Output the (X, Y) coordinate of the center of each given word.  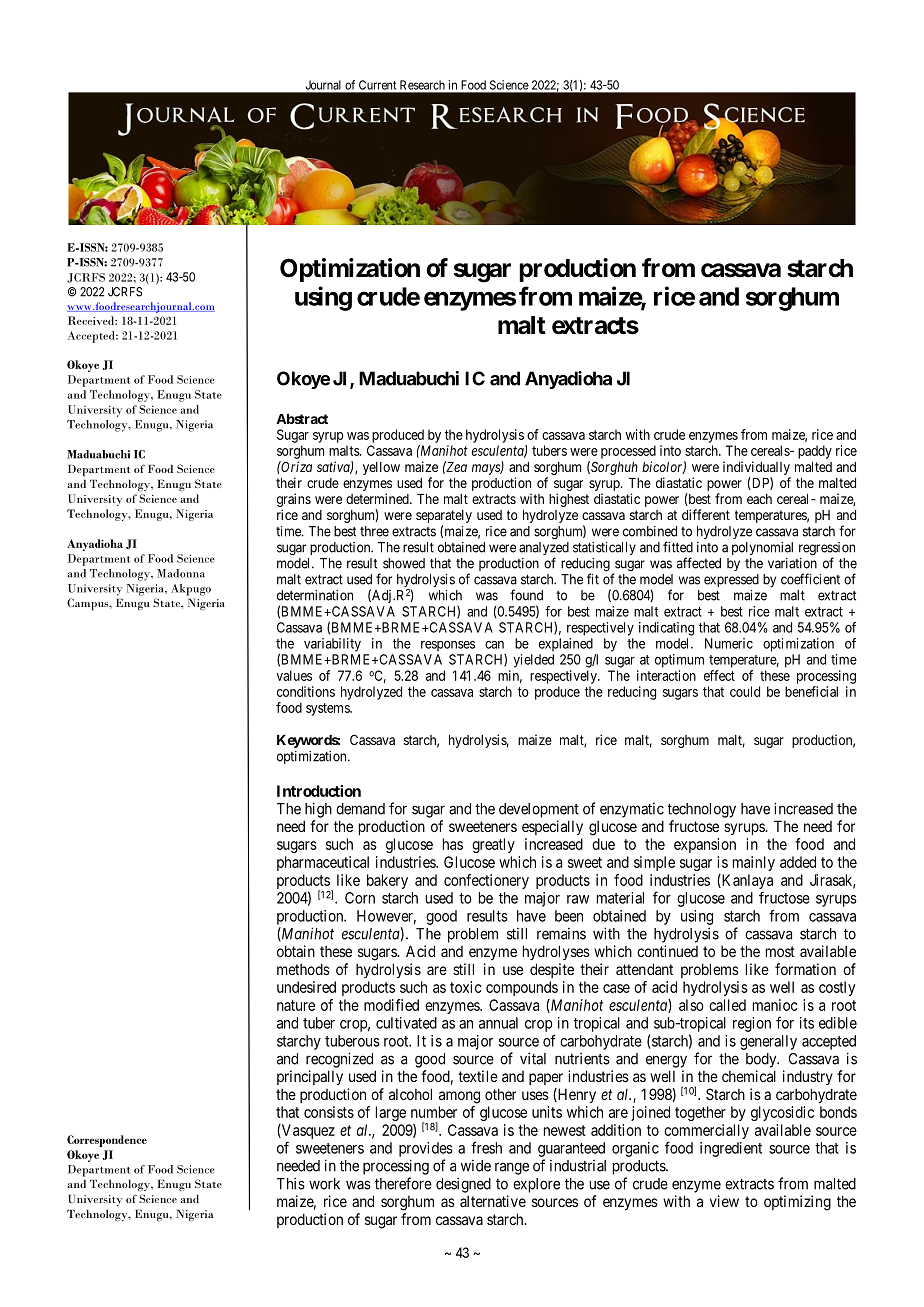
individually (756, 468)
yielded (533, 661)
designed (463, 1185)
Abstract (302, 419)
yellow (381, 468)
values (294, 675)
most (780, 951)
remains (561, 934)
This (291, 1183)
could (745, 691)
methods (303, 969)
